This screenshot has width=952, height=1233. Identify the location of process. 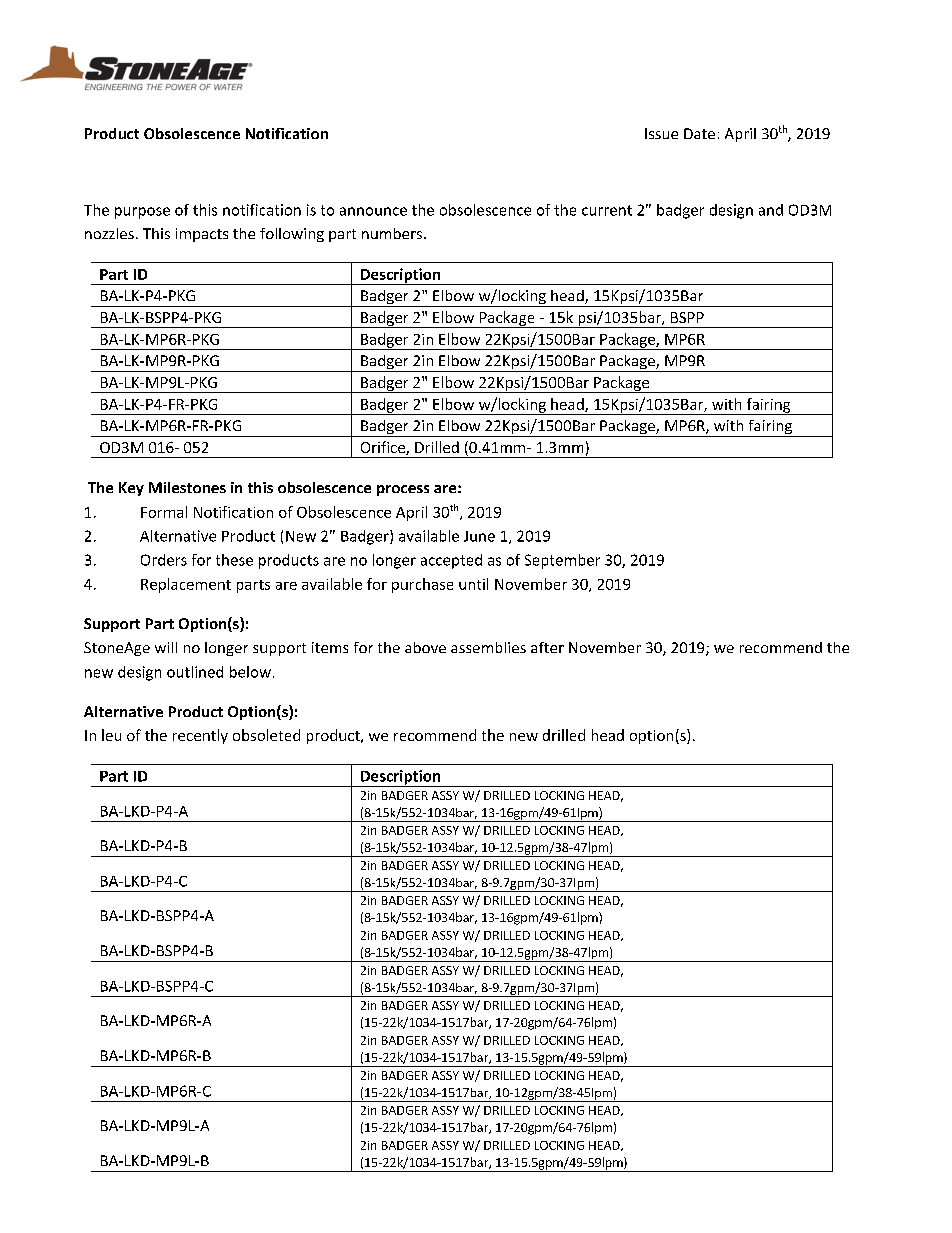
(403, 490).
